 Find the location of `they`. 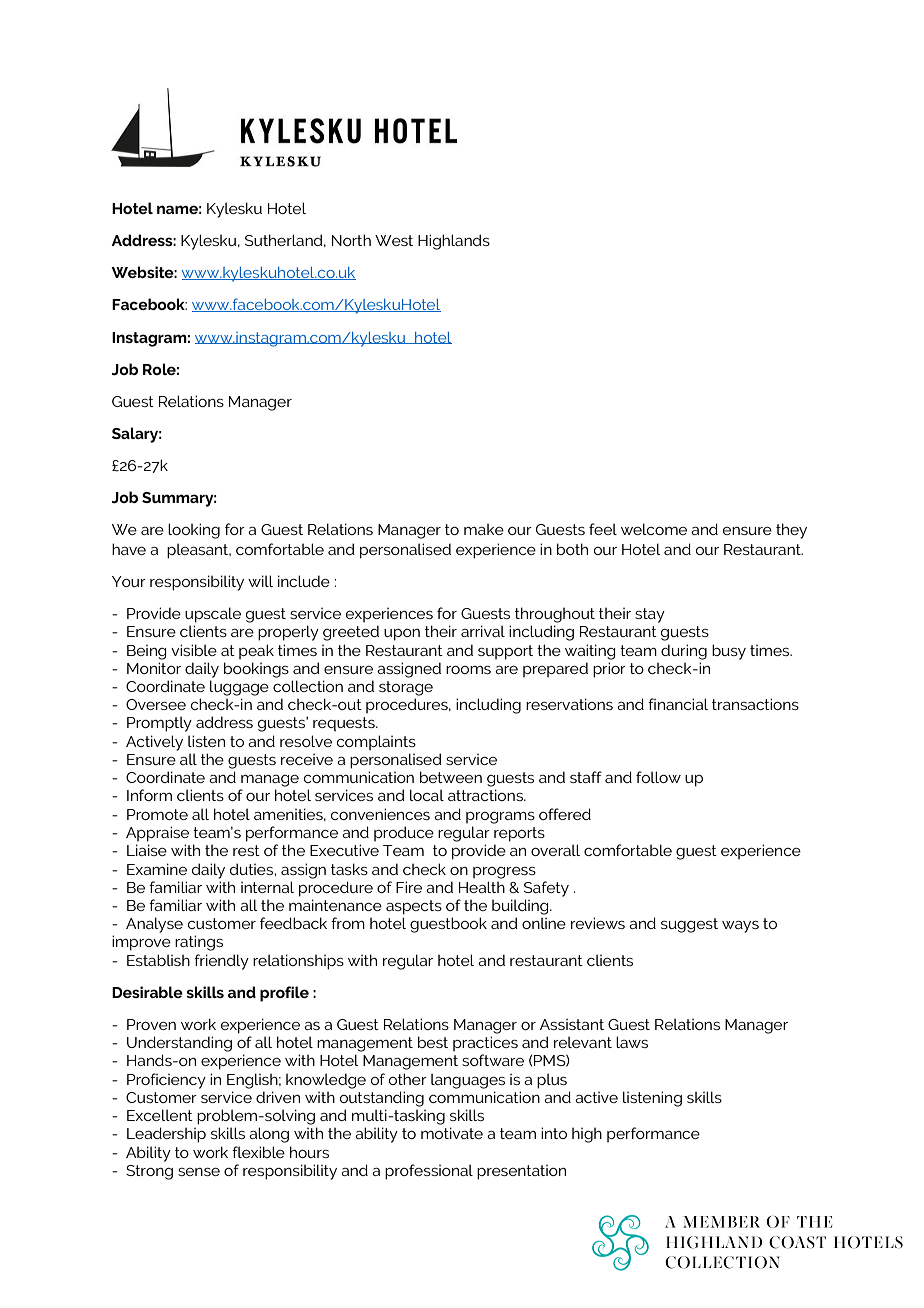

they is located at coordinates (791, 531).
